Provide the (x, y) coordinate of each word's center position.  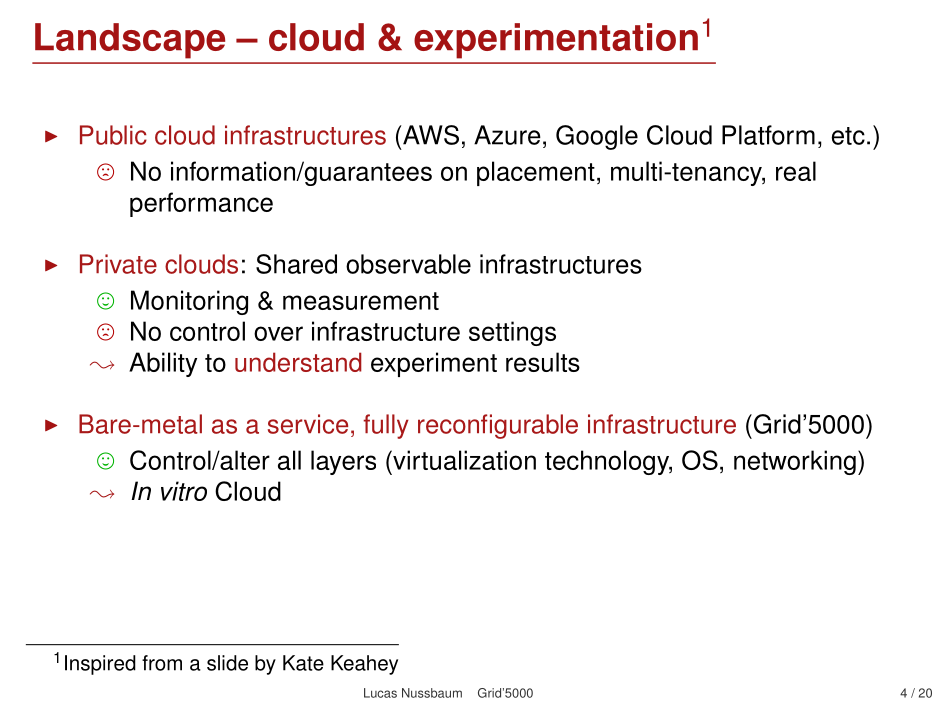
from (162, 663)
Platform (768, 135)
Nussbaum (432, 693)
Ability (163, 364)
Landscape (130, 41)
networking (795, 462)
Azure (507, 135)
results (543, 362)
